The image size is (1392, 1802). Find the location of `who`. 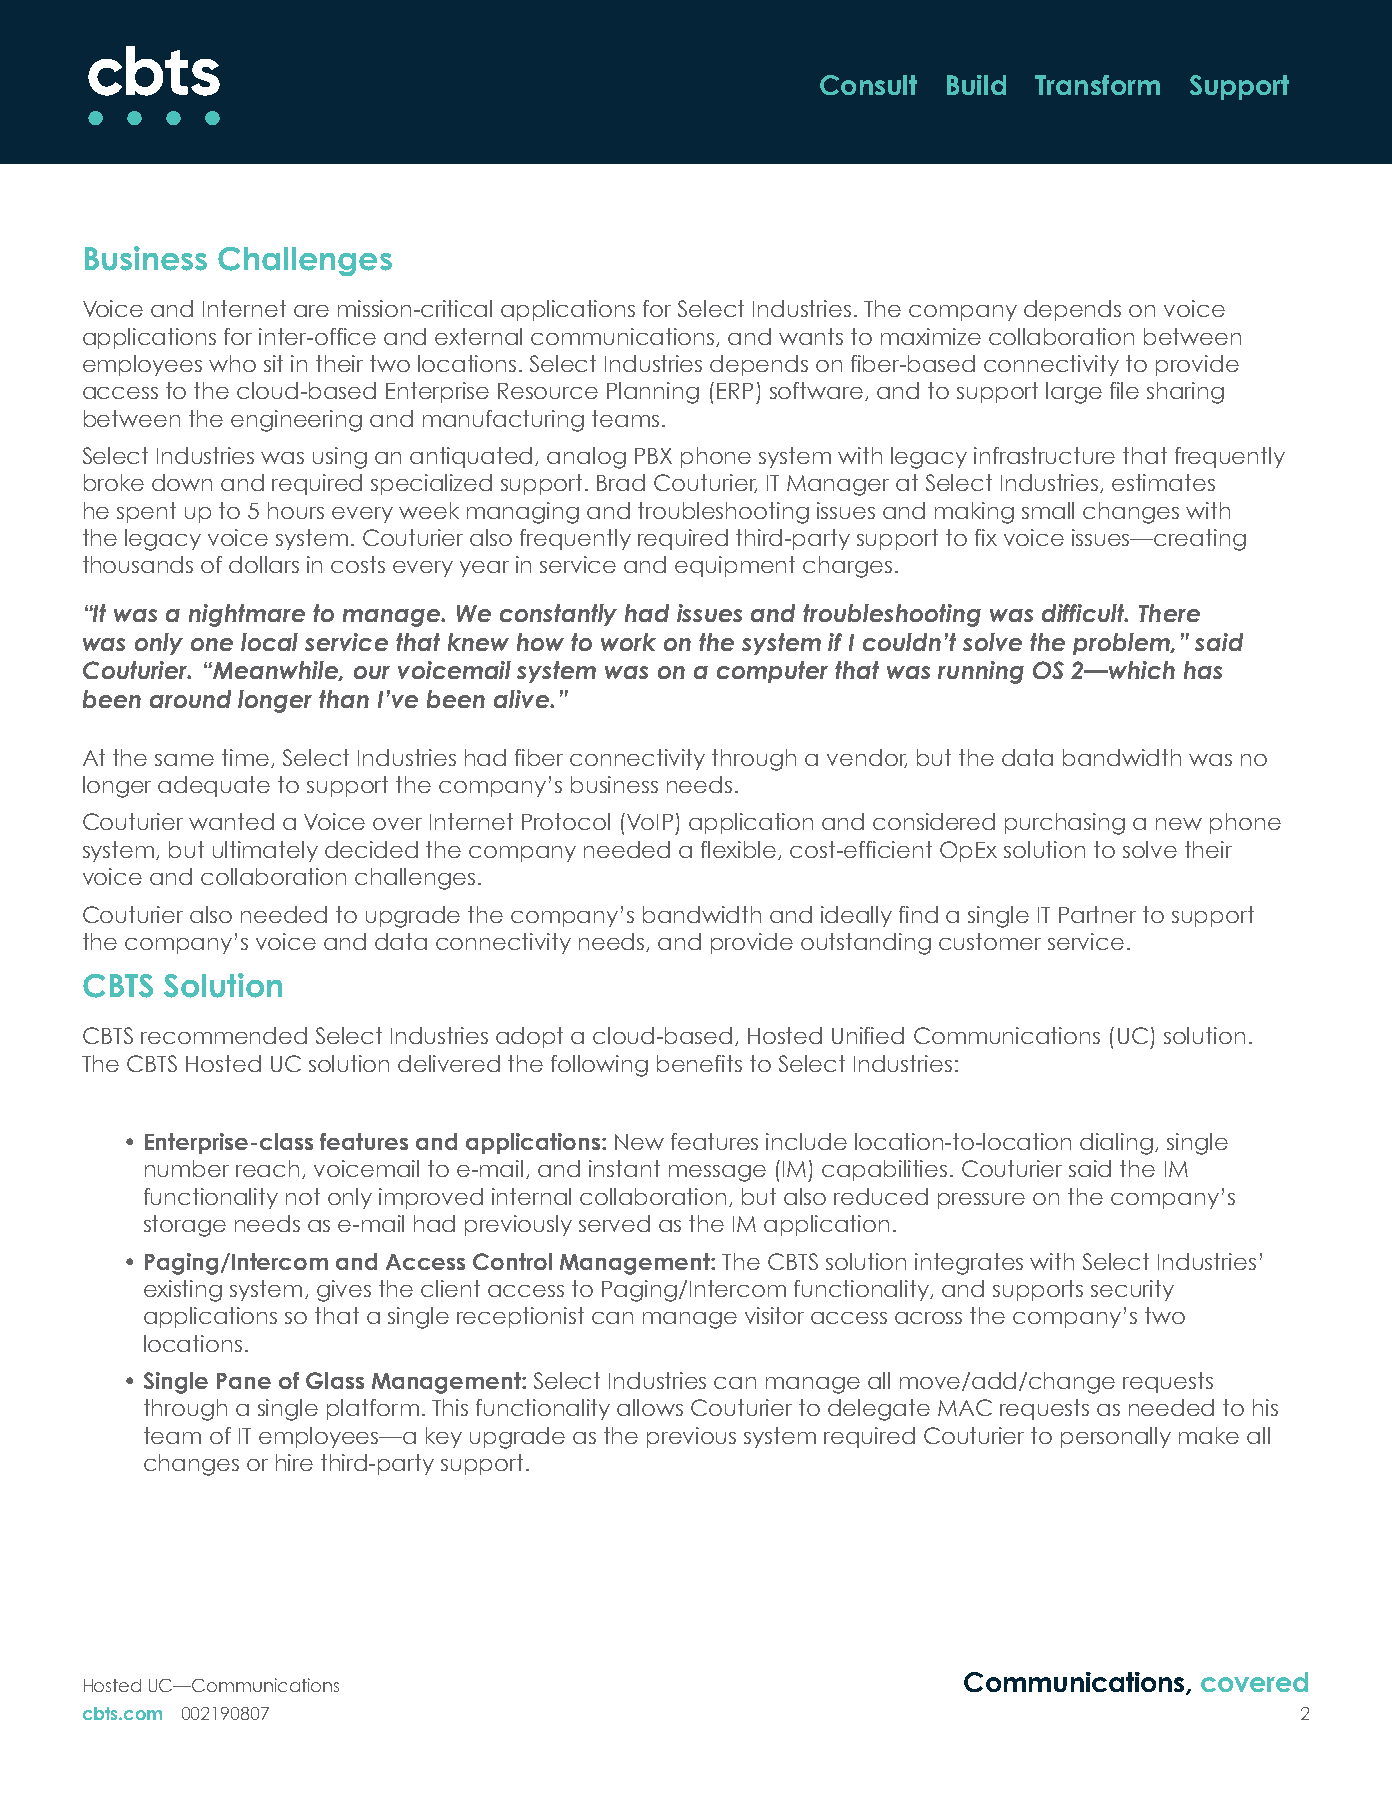

who is located at coordinates (232, 363).
